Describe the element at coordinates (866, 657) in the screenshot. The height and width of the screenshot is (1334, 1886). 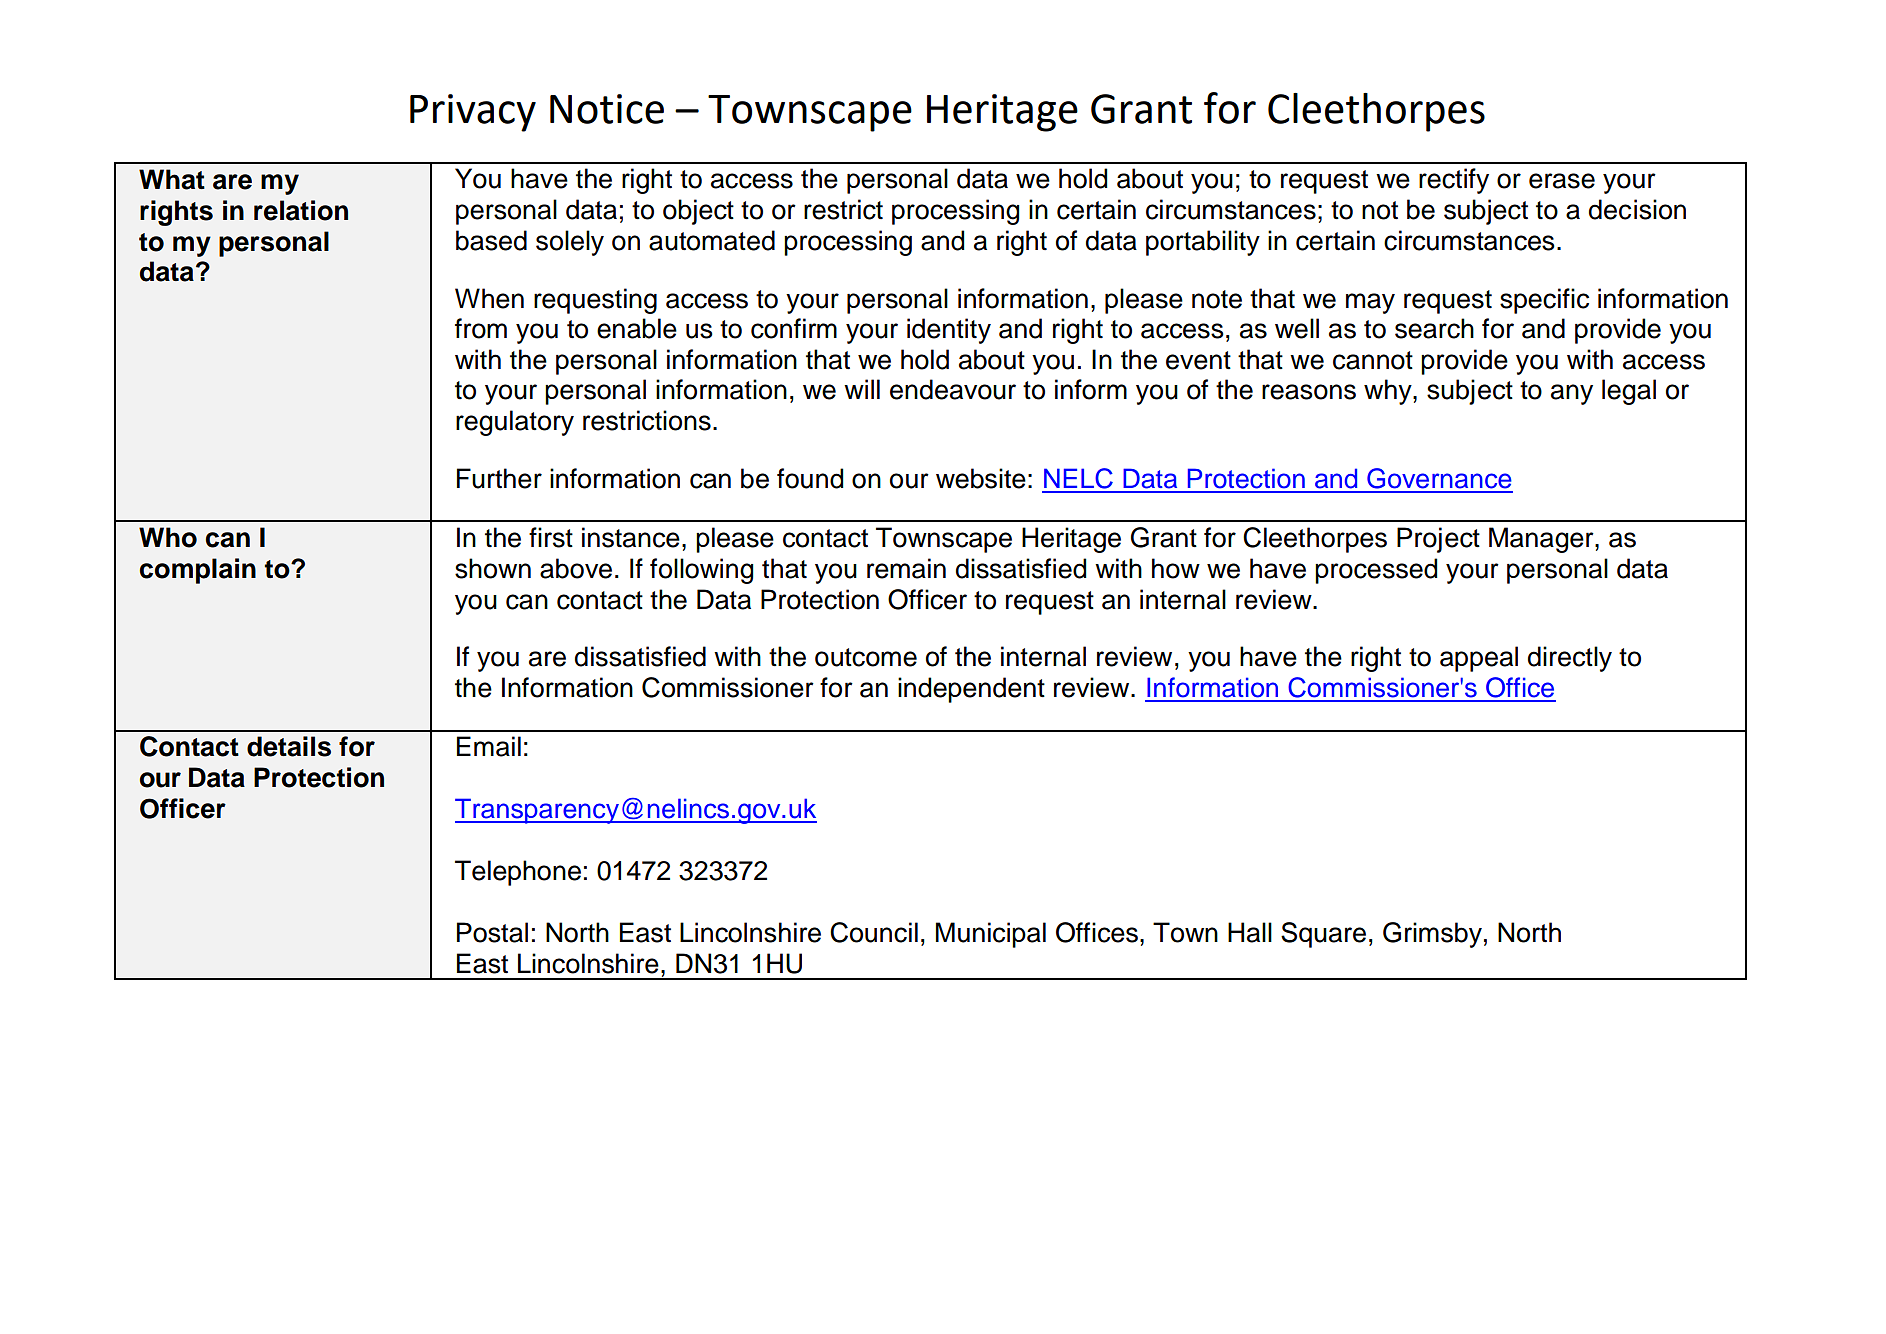
I see `outcome` at that location.
